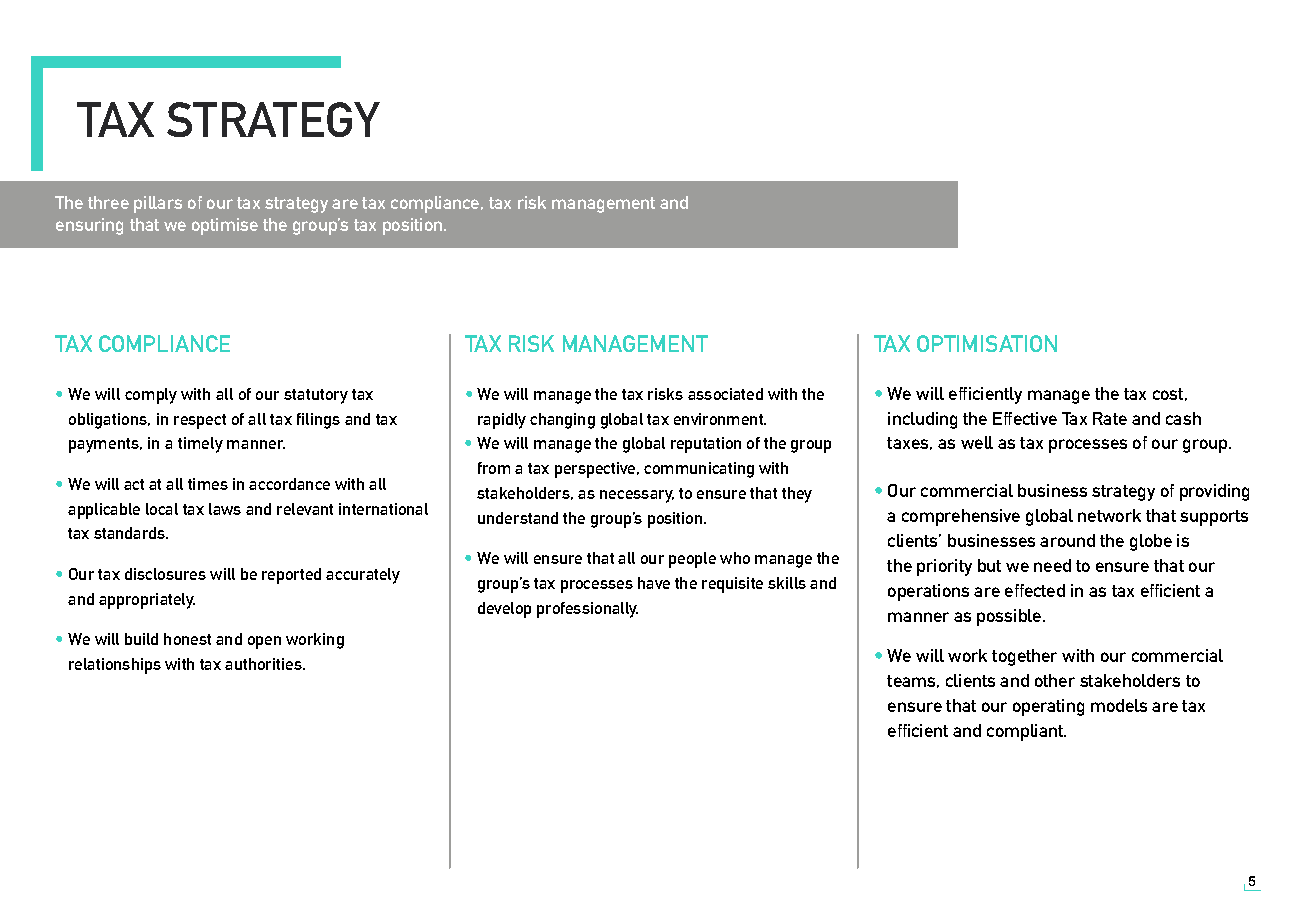  What do you see at coordinates (1035, 590) in the page?
I see `effected` at bounding box center [1035, 590].
